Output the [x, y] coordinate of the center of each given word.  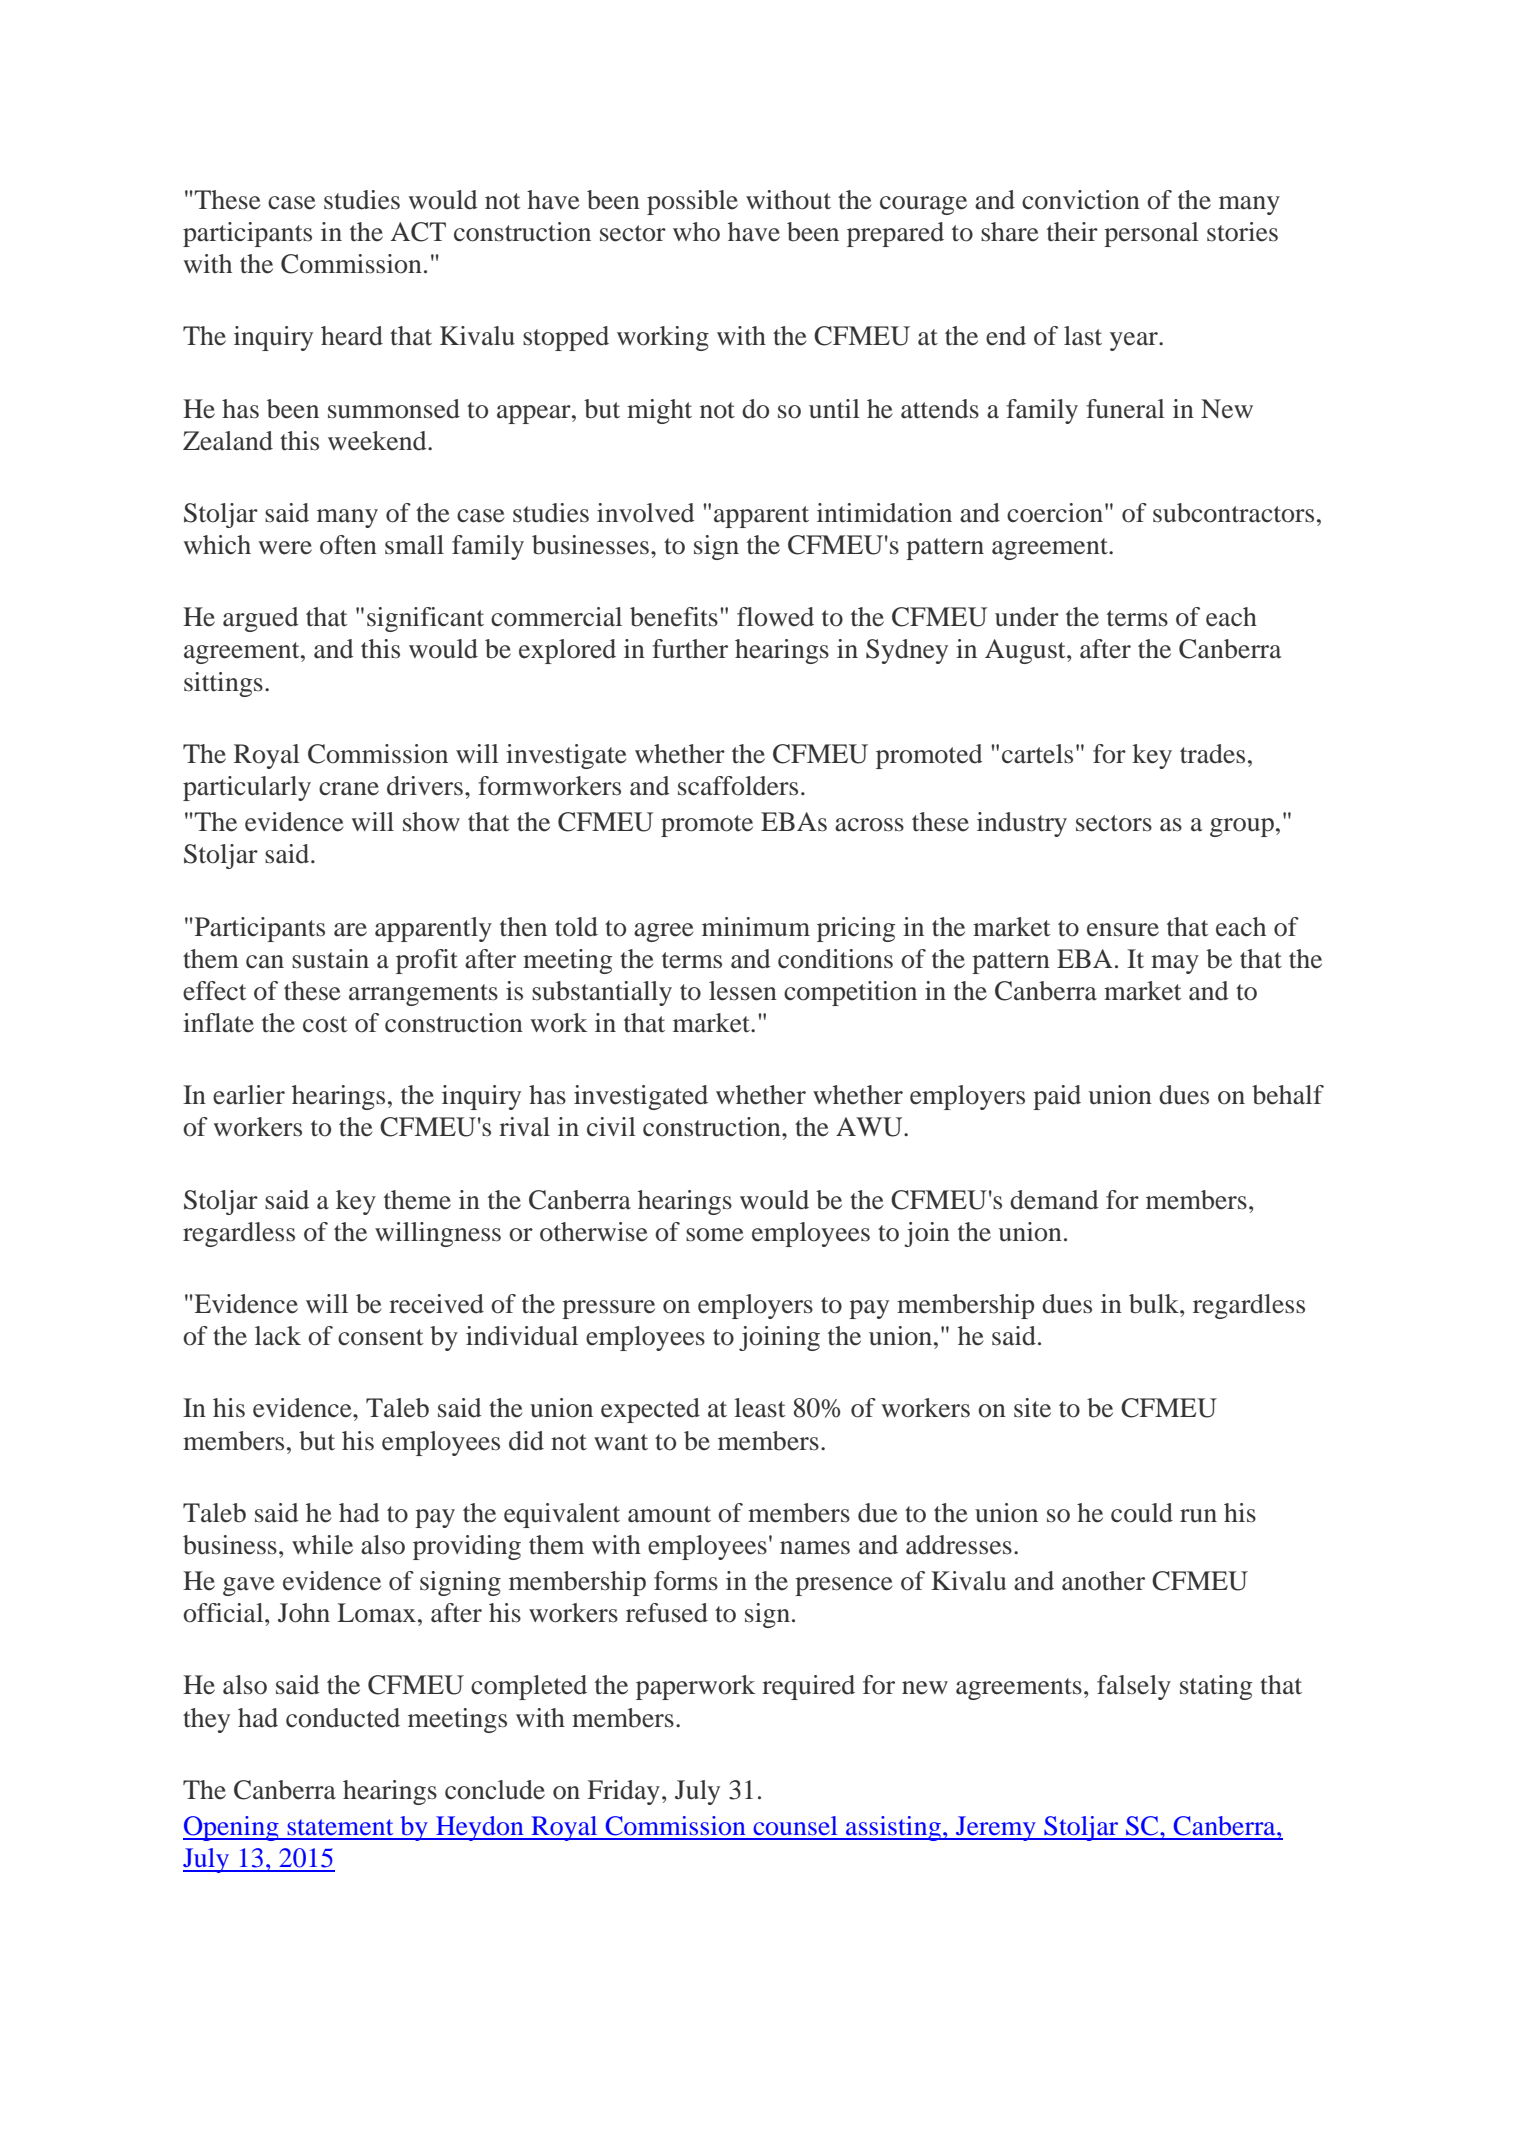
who [696, 232]
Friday [624, 1792]
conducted [343, 1718]
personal [1151, 234]
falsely [1134, 1687]
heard [352, 336]
